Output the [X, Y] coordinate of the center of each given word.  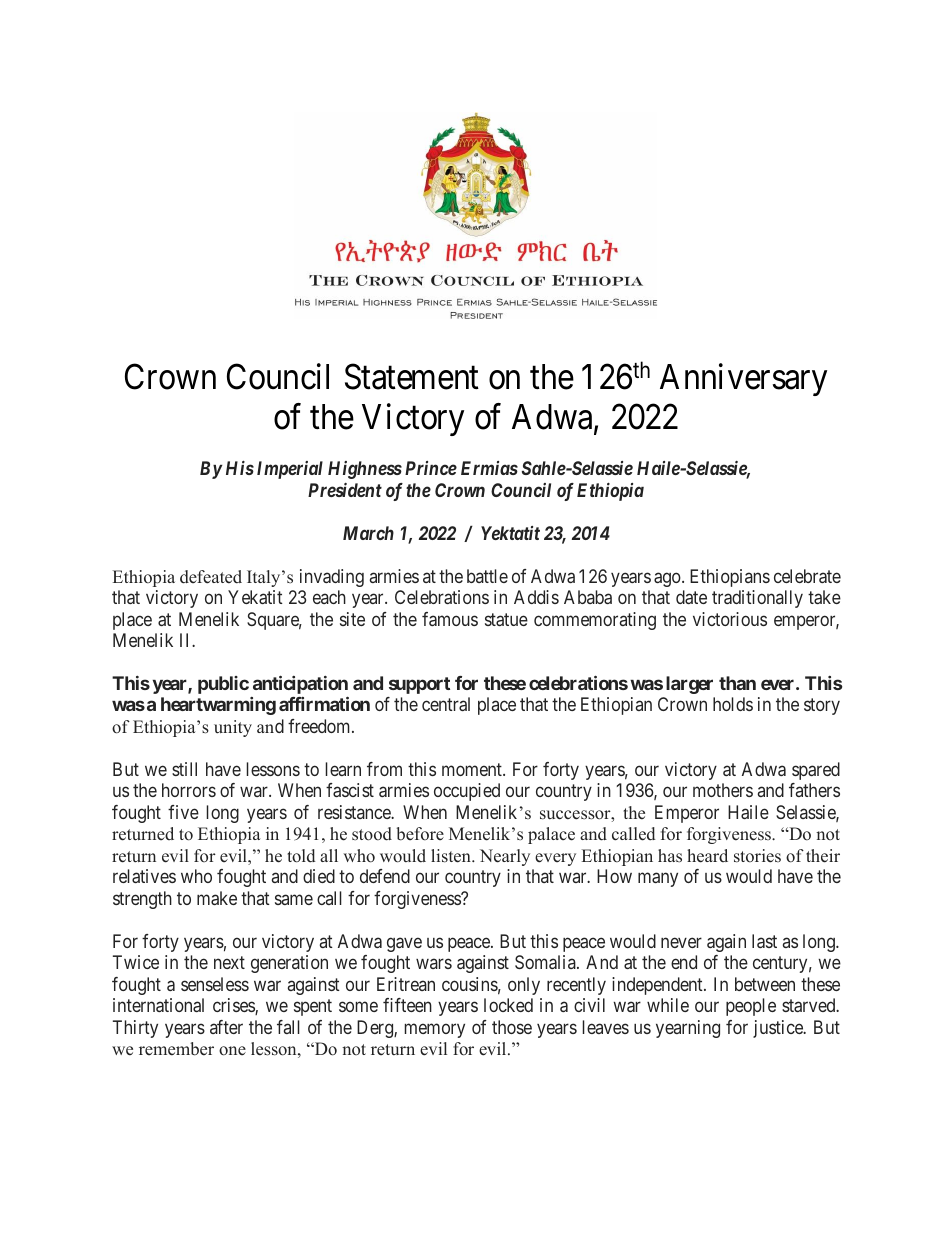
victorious [730, 619]
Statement [412, 377]
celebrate [807, 576]
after [226, 1027]
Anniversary [743, 380]
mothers [723, 790]
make [217, 898]
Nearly [505, 857]
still [184, 769]
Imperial [290, 470]
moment [473, 769]
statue [506, 619]
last [764, 941]
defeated [211, 577]
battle [487, 576]
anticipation [300, 686]
